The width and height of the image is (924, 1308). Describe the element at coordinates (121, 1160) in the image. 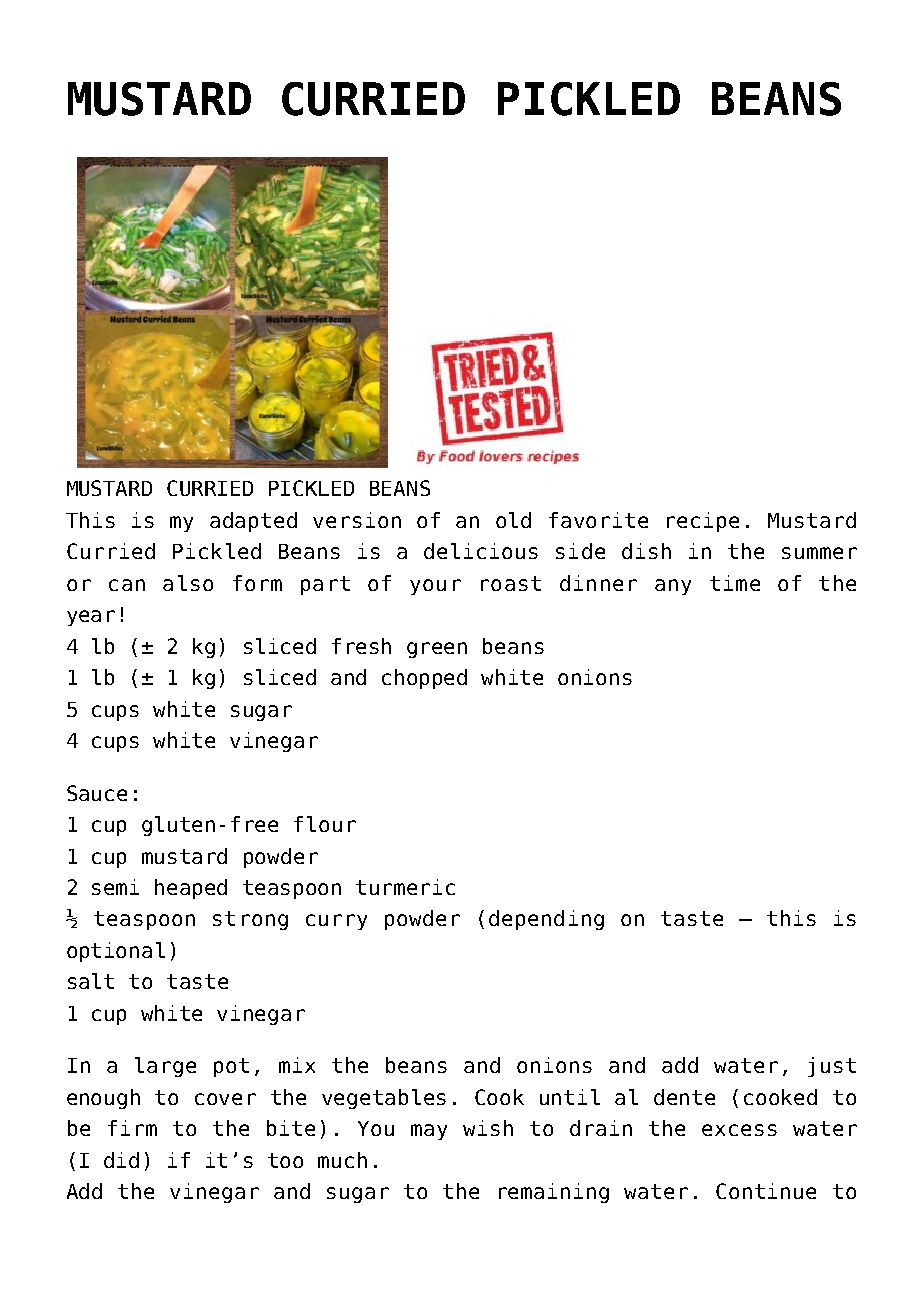

I see `did` at that location.
